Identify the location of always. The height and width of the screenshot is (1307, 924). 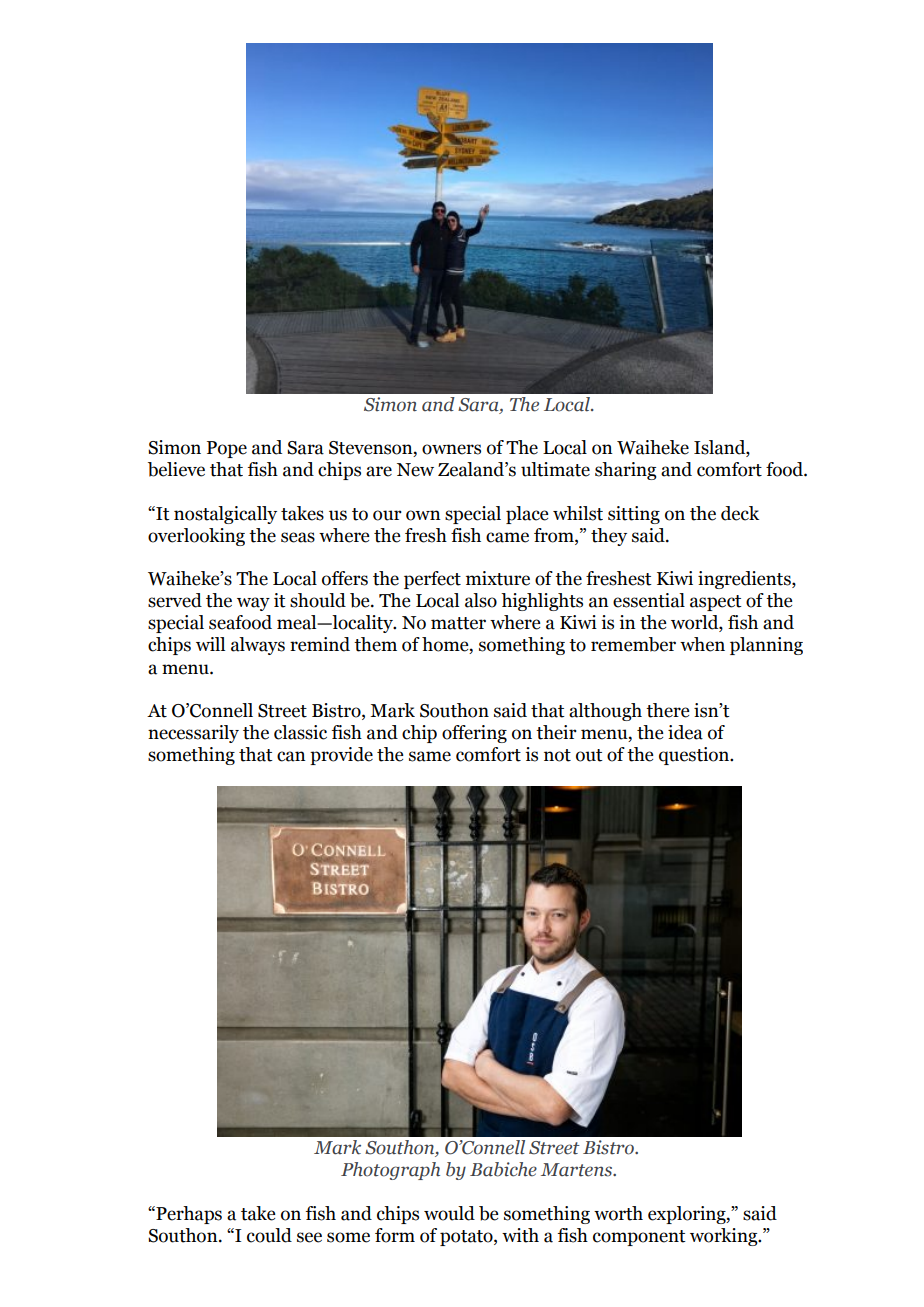
(258, 646).
